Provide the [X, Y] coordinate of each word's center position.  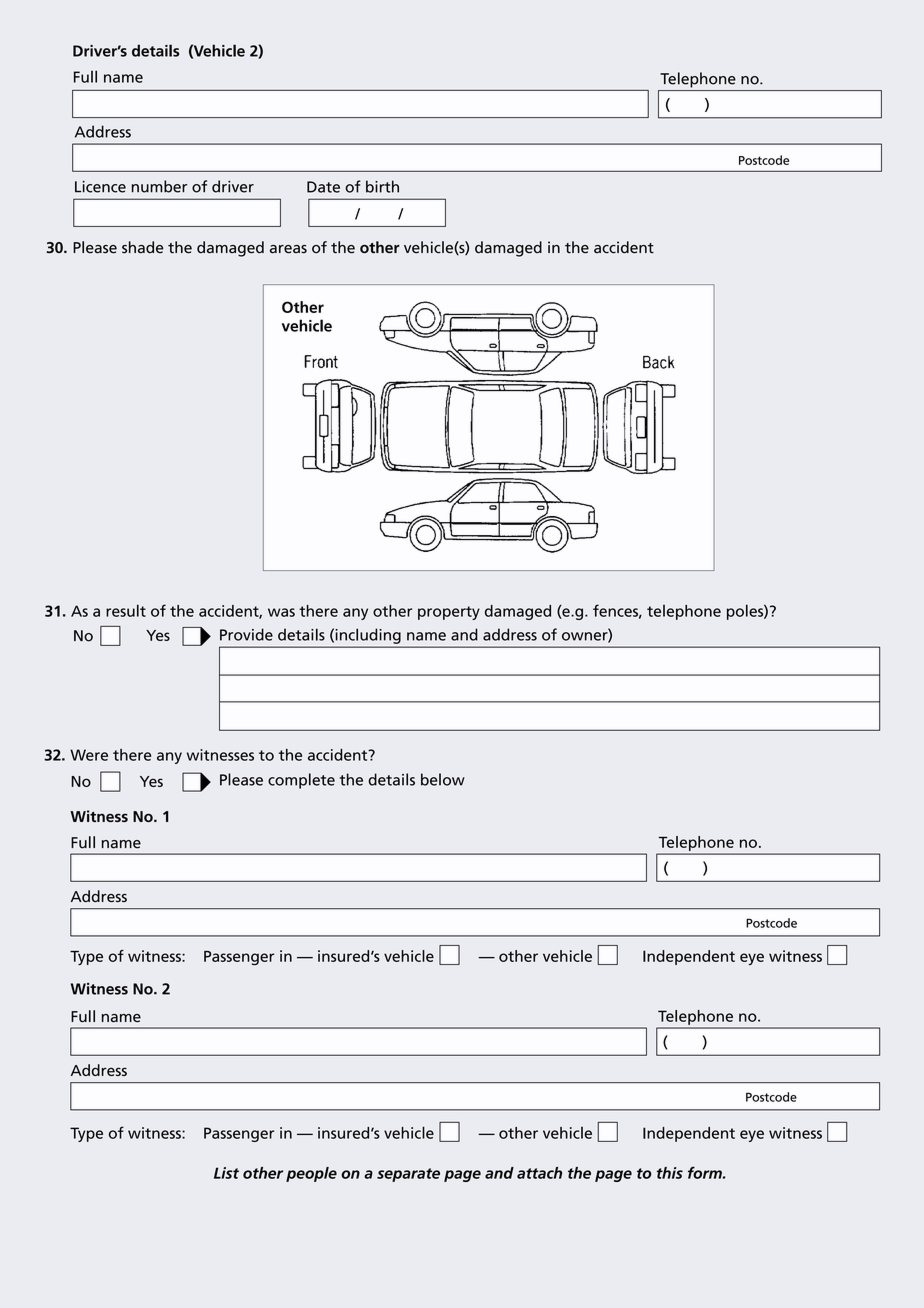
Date [323, 187]
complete [301, 781]
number [159, 186]
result [126, 610]
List [226, 1173]
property [449, 613]
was [281, 612]
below [443, 779]
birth [382, 186]
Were [89, 755]
